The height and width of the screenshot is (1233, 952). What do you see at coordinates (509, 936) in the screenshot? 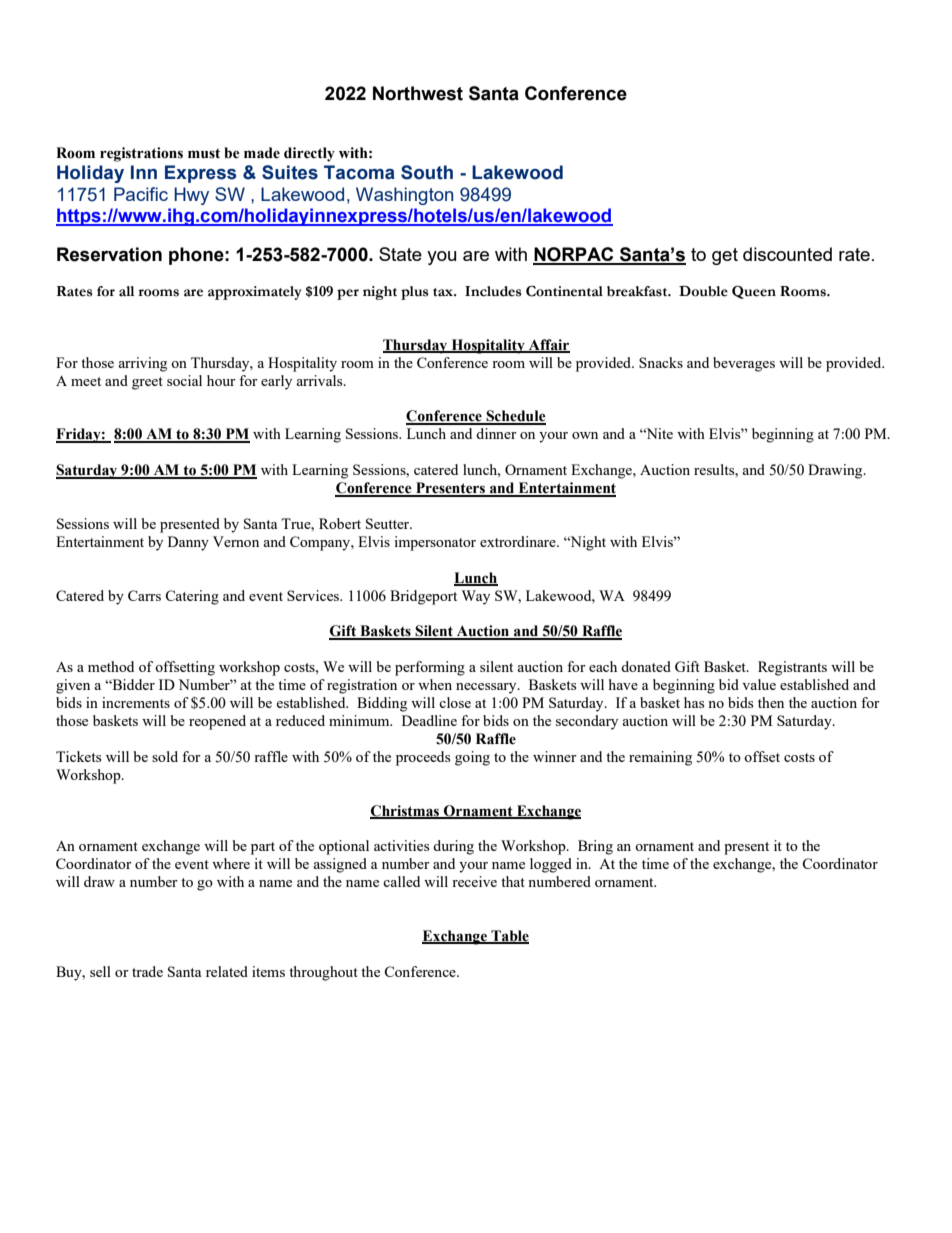
I see `Table` at bounding box center [509, 936].
